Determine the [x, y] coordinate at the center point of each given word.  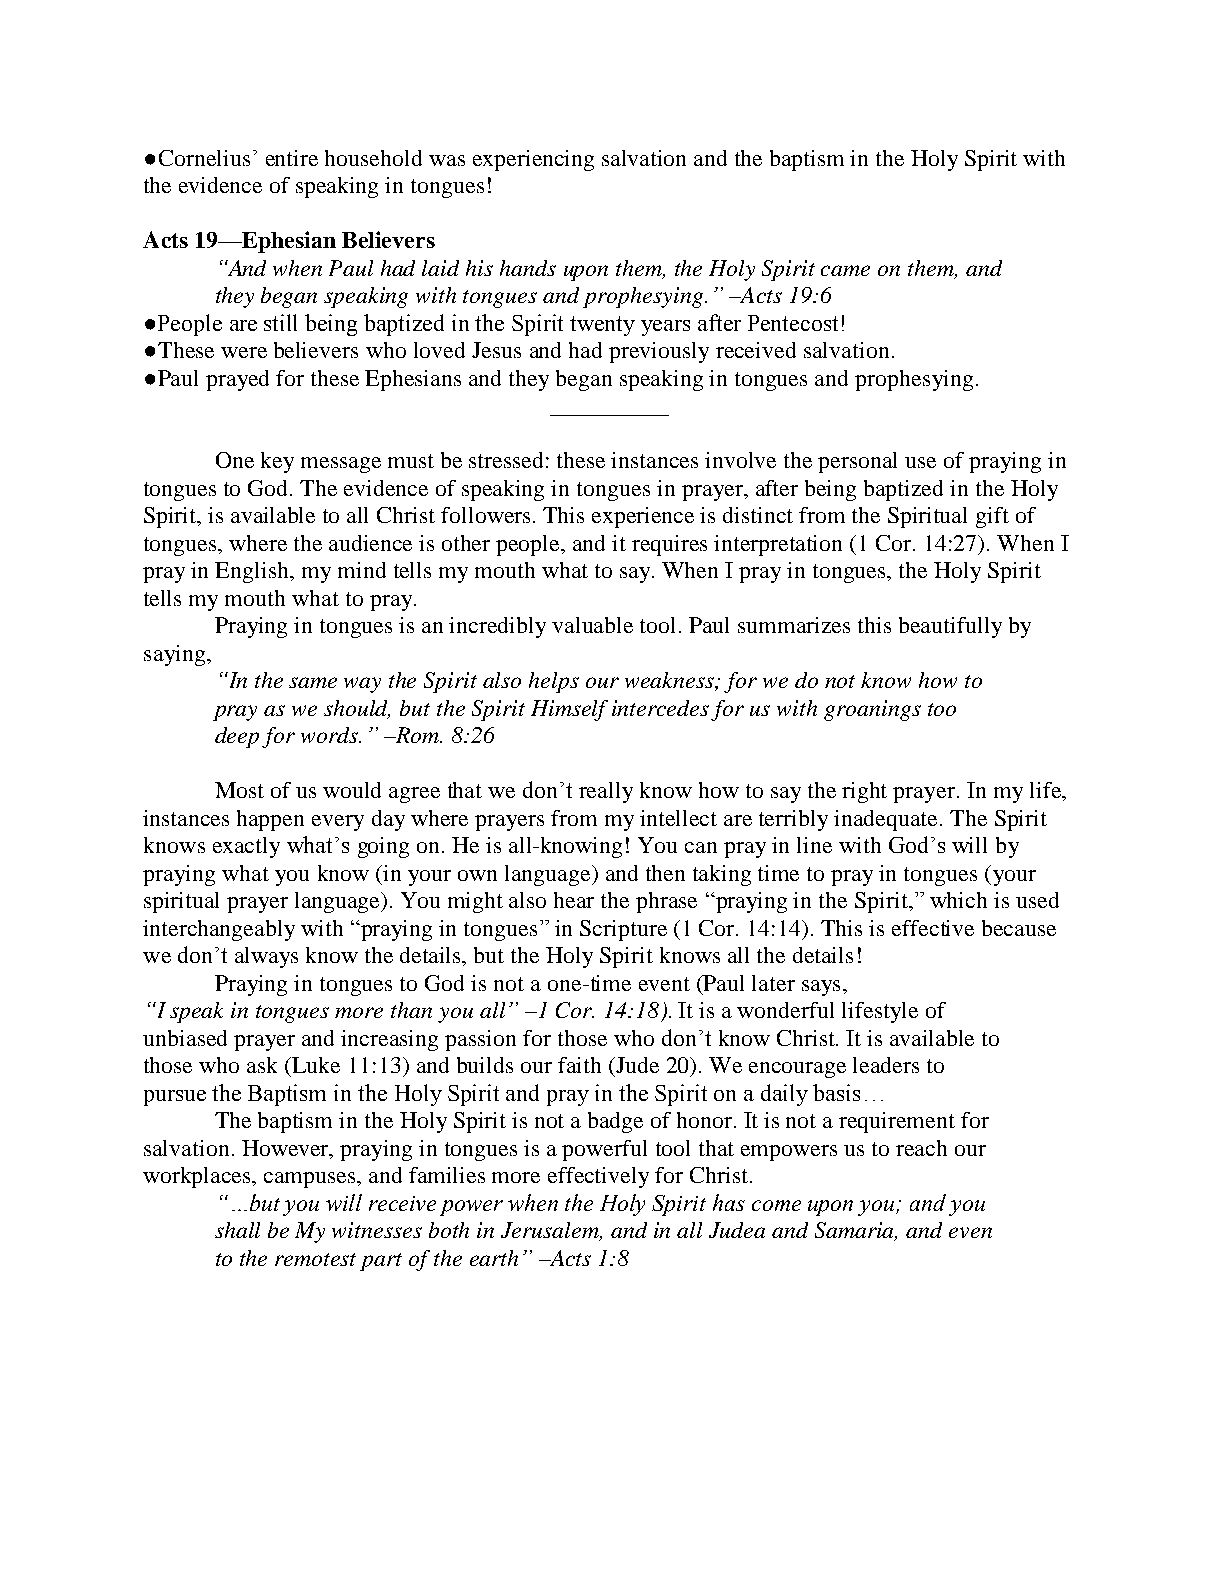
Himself [569, 710]
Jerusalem [551, 1231]
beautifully [950, 627]
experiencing [533, 160]
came [845, 270]
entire [292, 158]
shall [237, 1230]
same [313, 682]
